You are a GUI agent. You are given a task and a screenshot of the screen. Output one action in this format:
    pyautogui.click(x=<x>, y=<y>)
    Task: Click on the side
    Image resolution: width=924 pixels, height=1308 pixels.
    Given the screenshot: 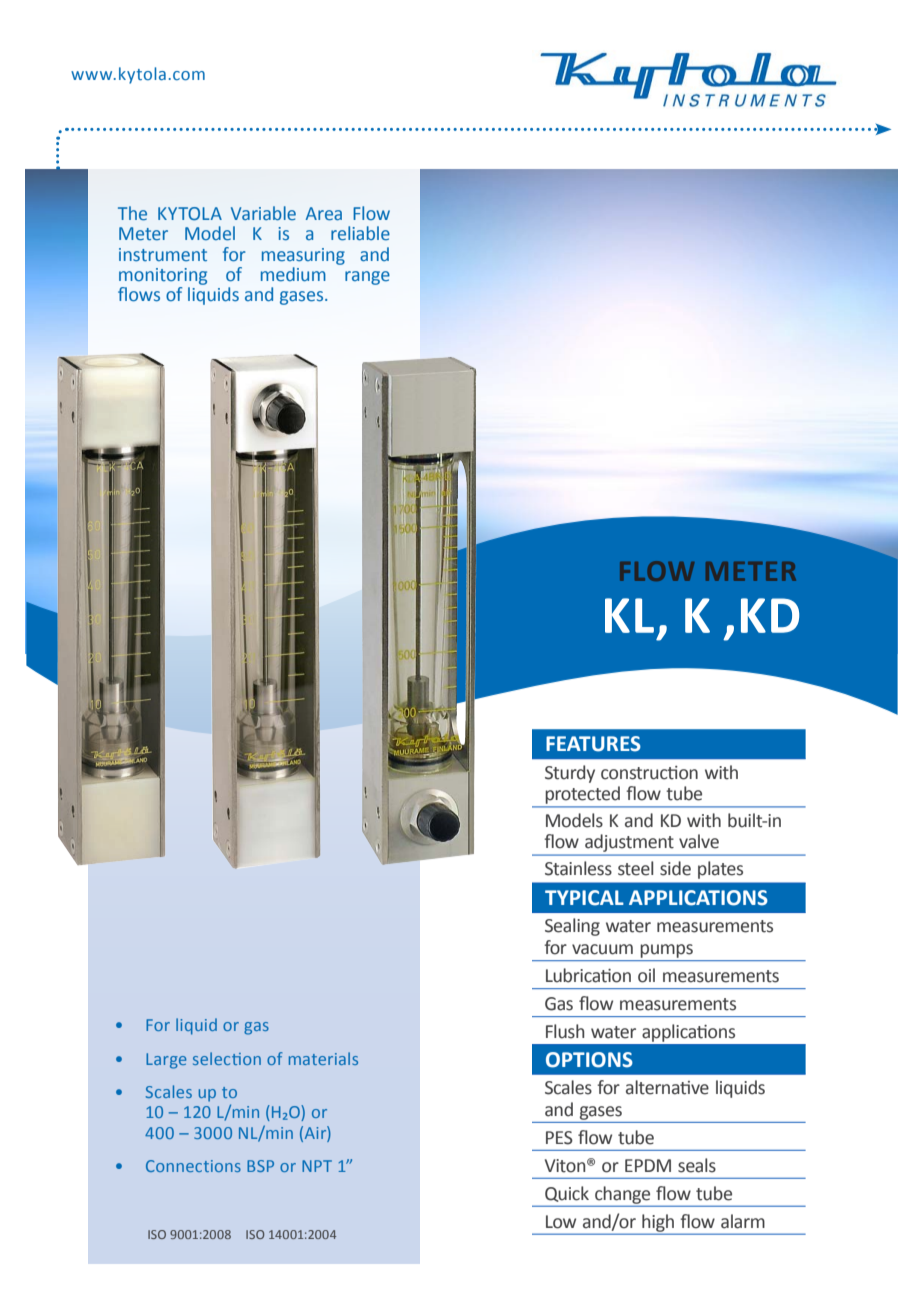 What is the action you would take?
    pyautogui.click(x=675, y=868)
